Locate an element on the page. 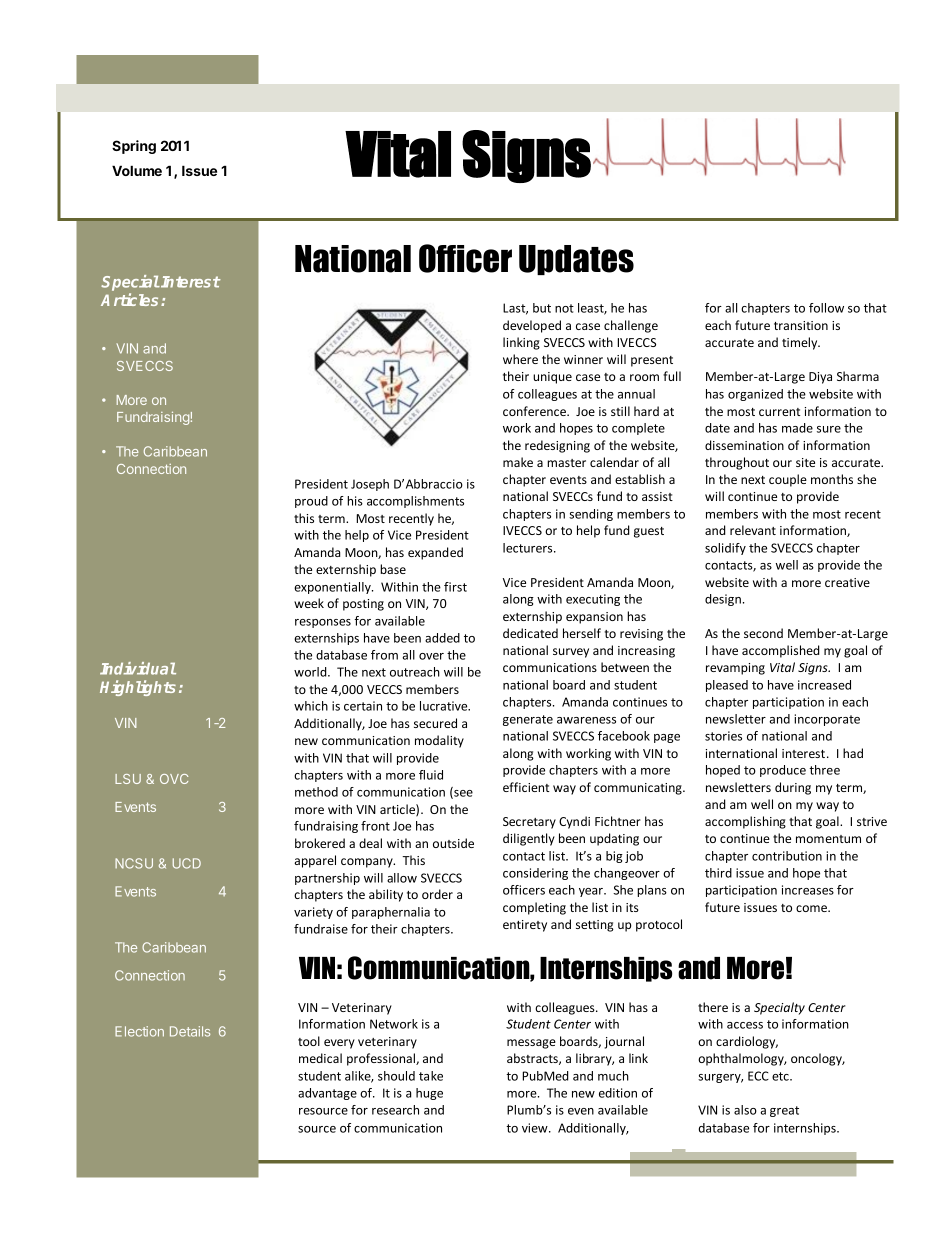 The image size is (952, 1233). second is located at coordinates (763, 633).
